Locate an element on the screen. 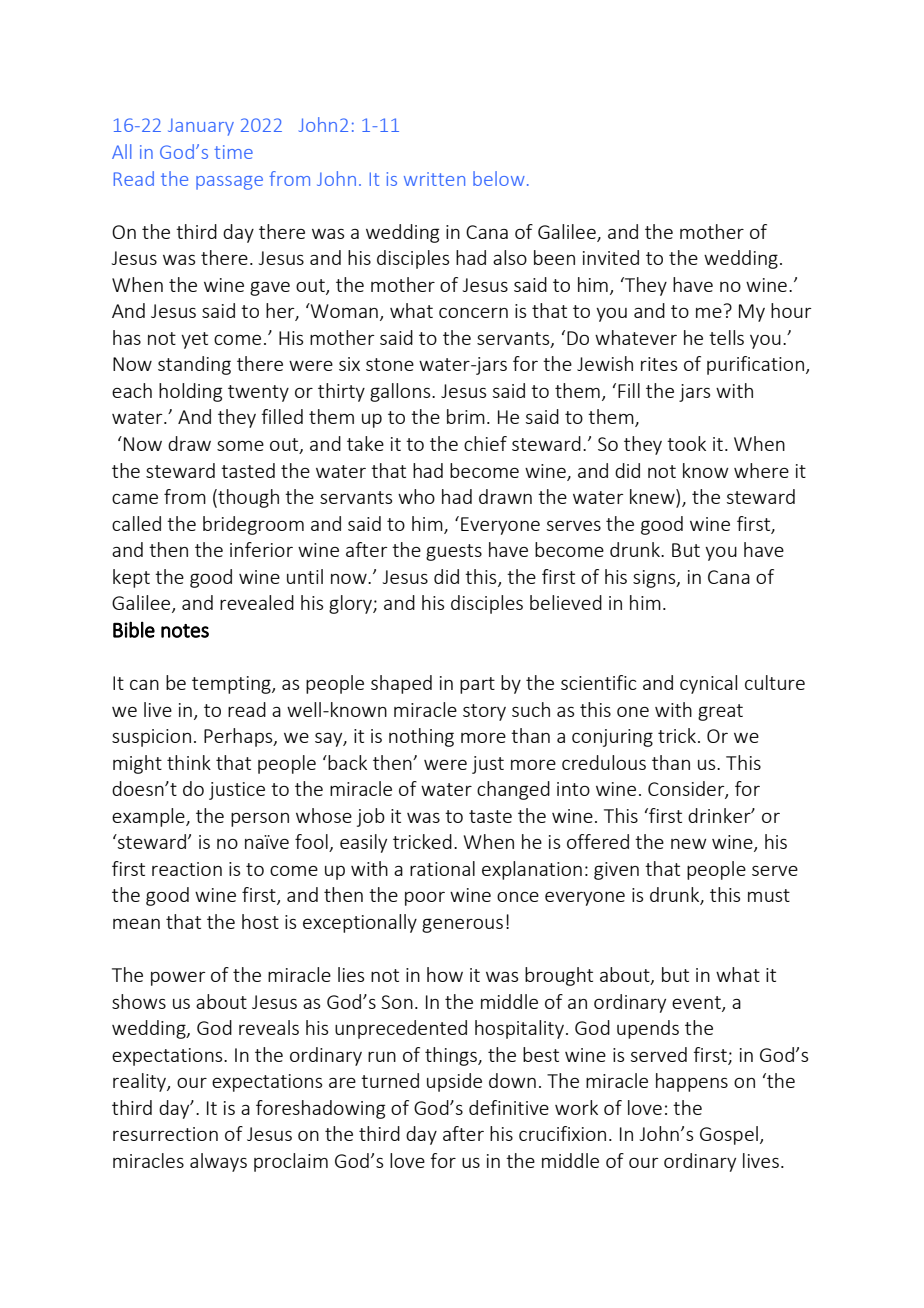 The width and height of the screenshot is (924, 1308). written is located at coordinates (434, 179).
